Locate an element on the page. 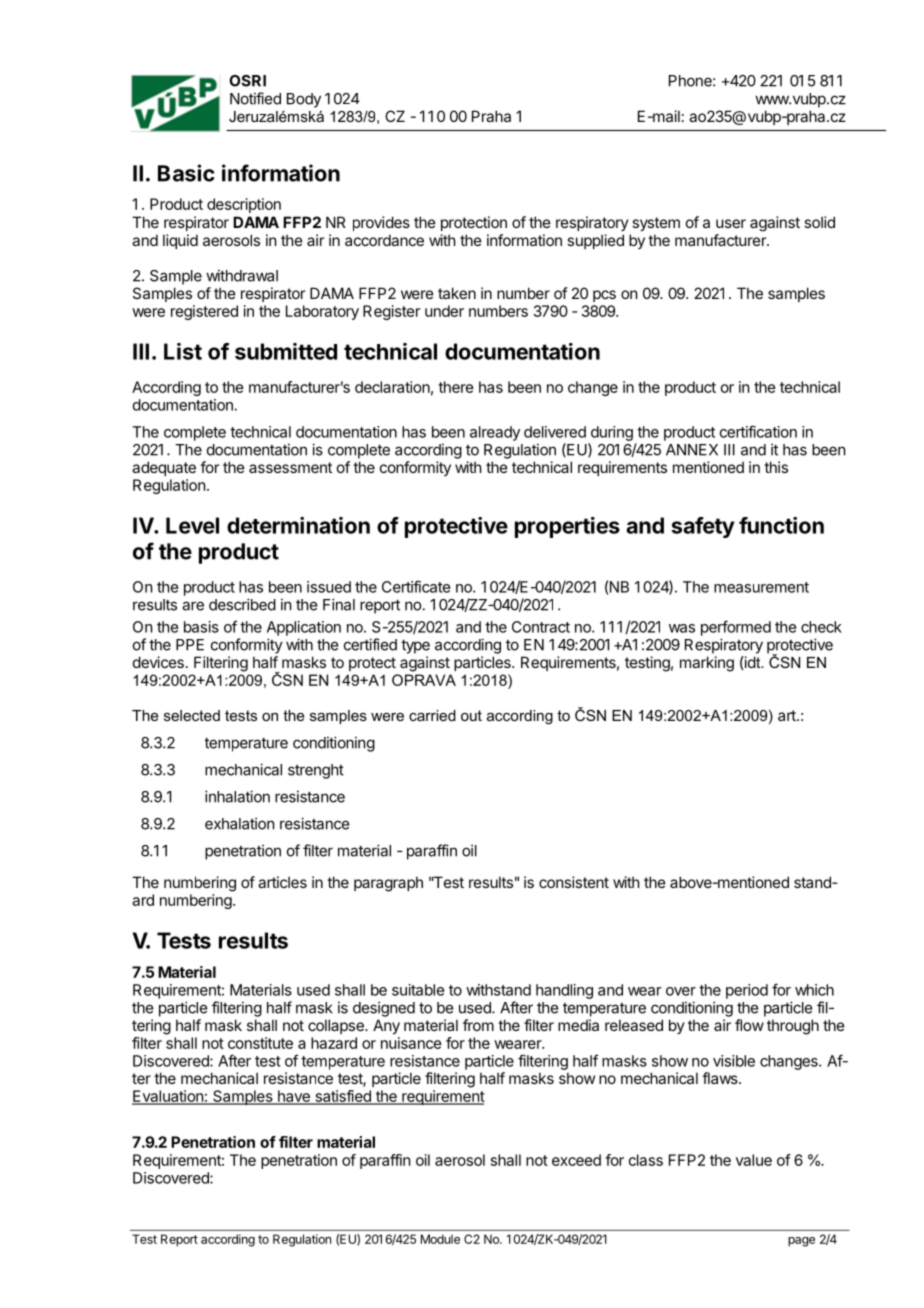 Image resolution: width=924 pixels, height=1308 pixels. already is located at coordinates (495, 433).
